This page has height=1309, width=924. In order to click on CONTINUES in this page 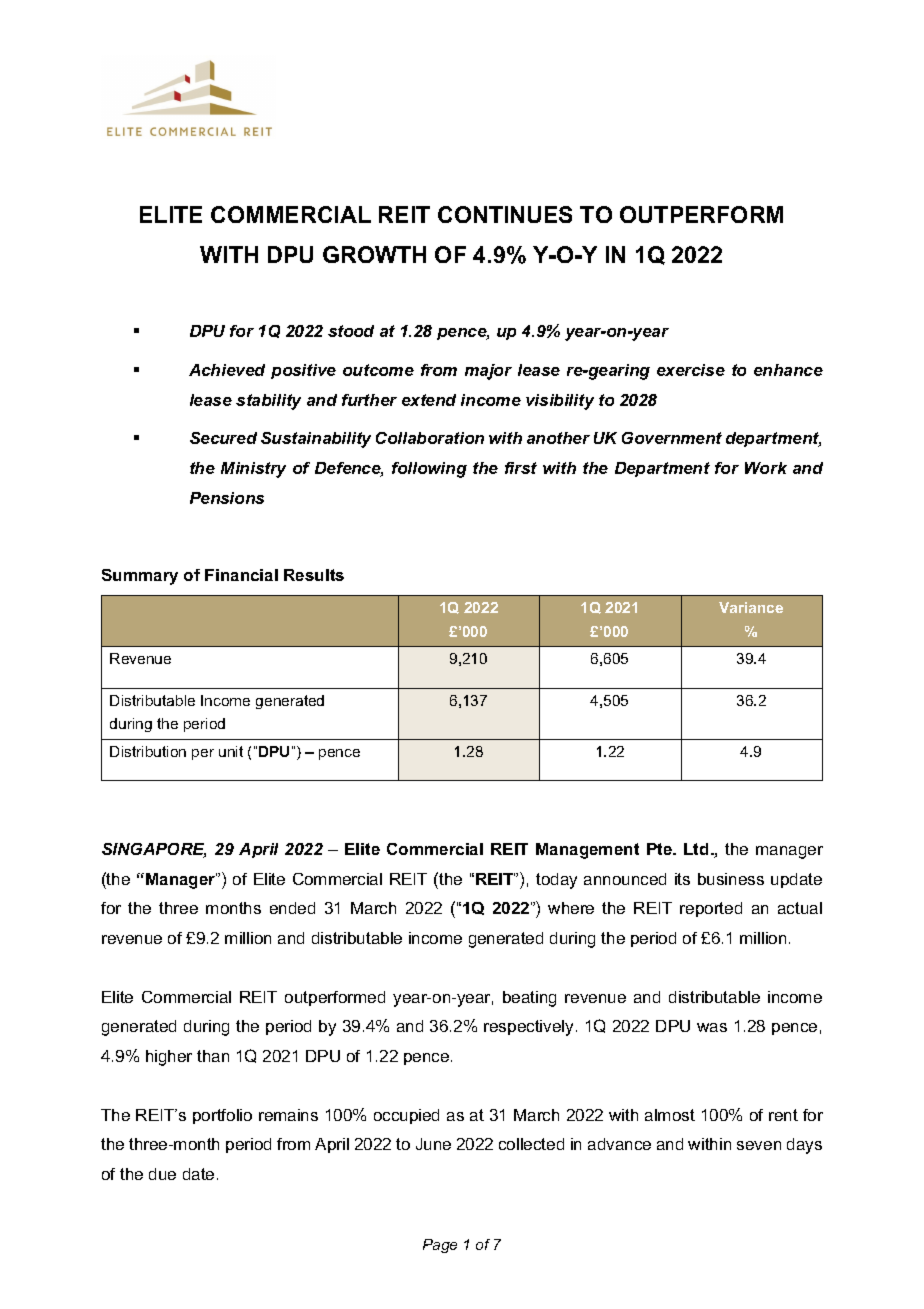, I will do `click(505, 214)`.
